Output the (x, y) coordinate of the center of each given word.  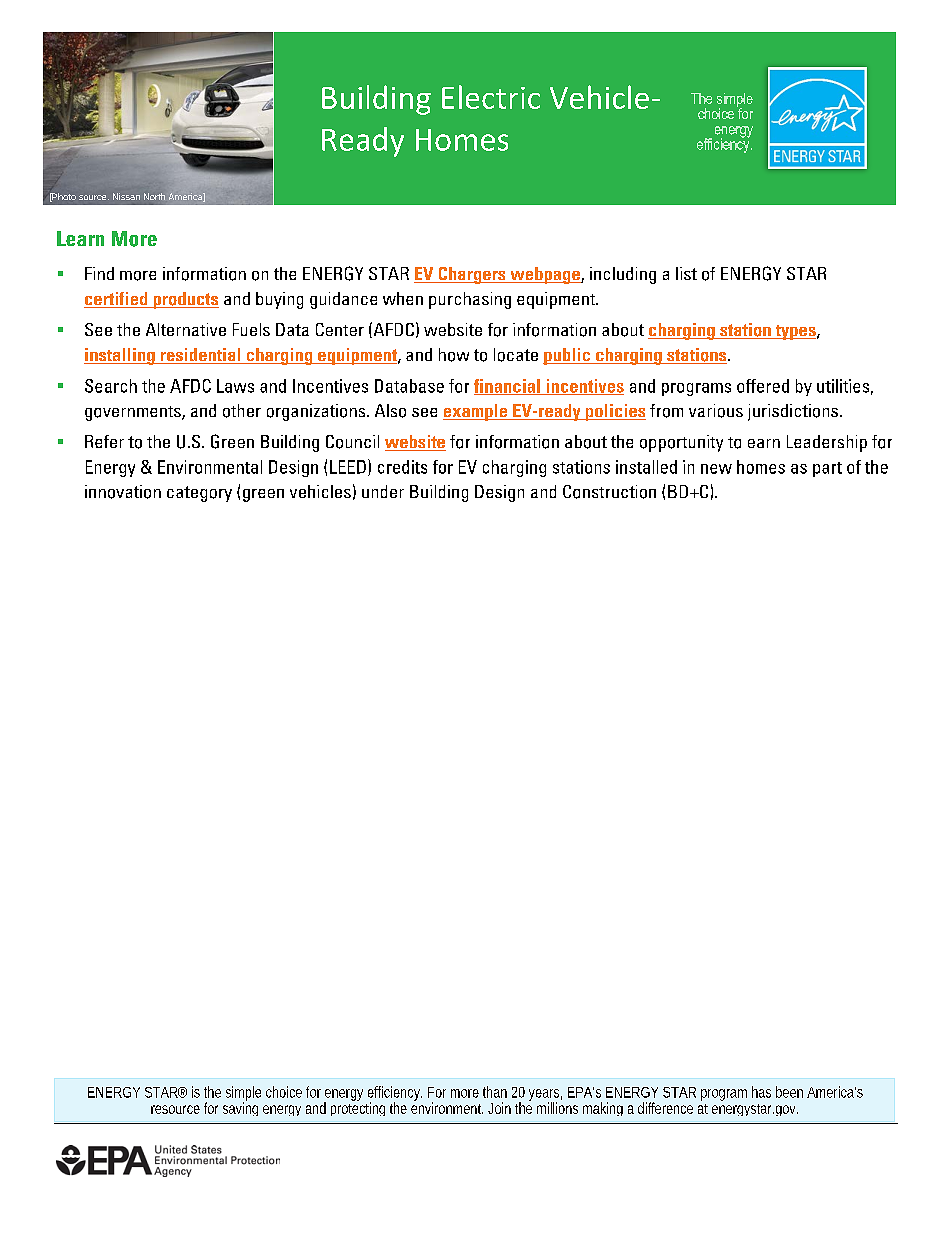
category (199, 494)
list (686, 273)
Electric (491, 97)
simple (243, 1094)
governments (134, 413)
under (383, 491)
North (154, 196)
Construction (609, 492)
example (476, 412)
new (716, 469)
